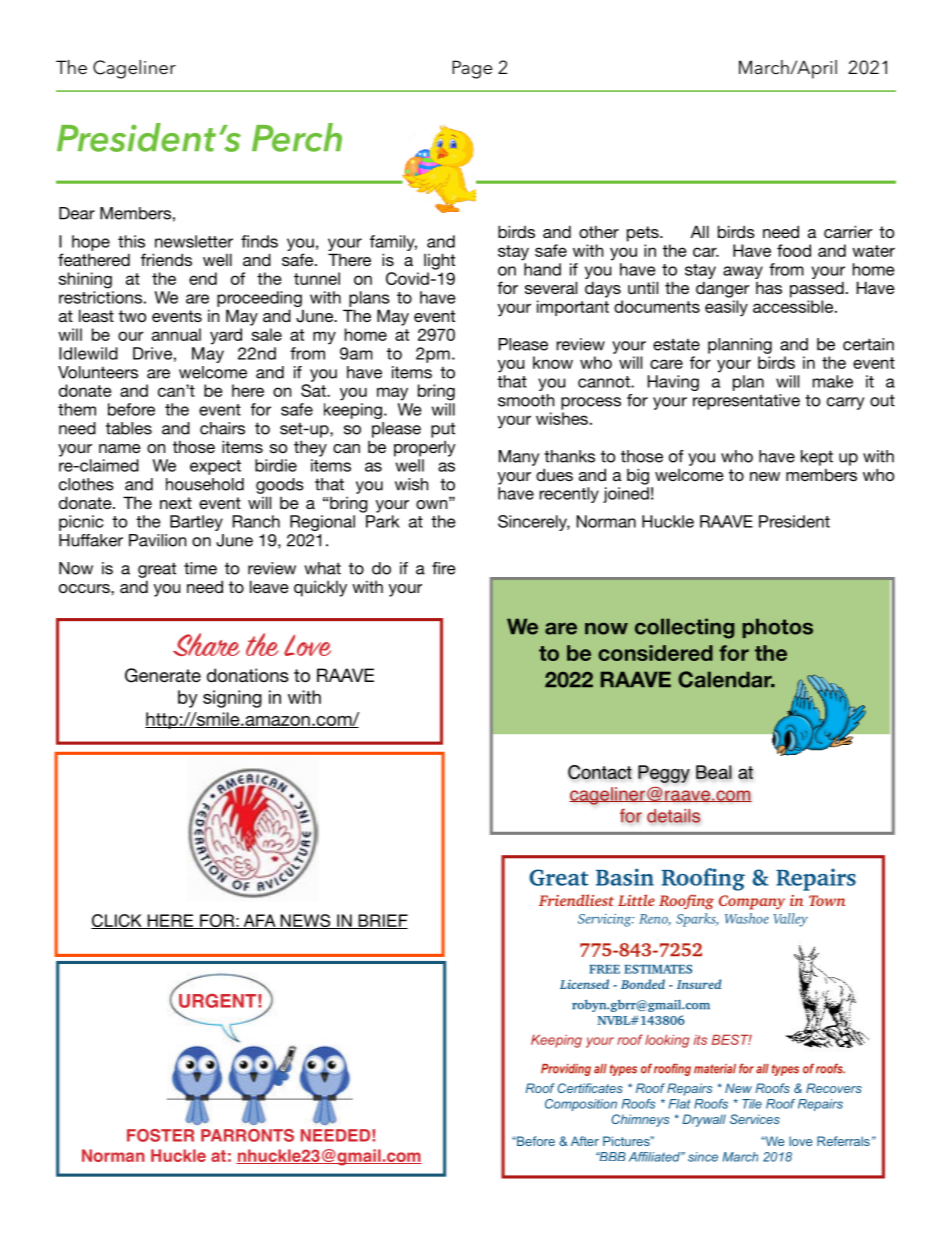  I want to click on Services, so click(755, 1119).
